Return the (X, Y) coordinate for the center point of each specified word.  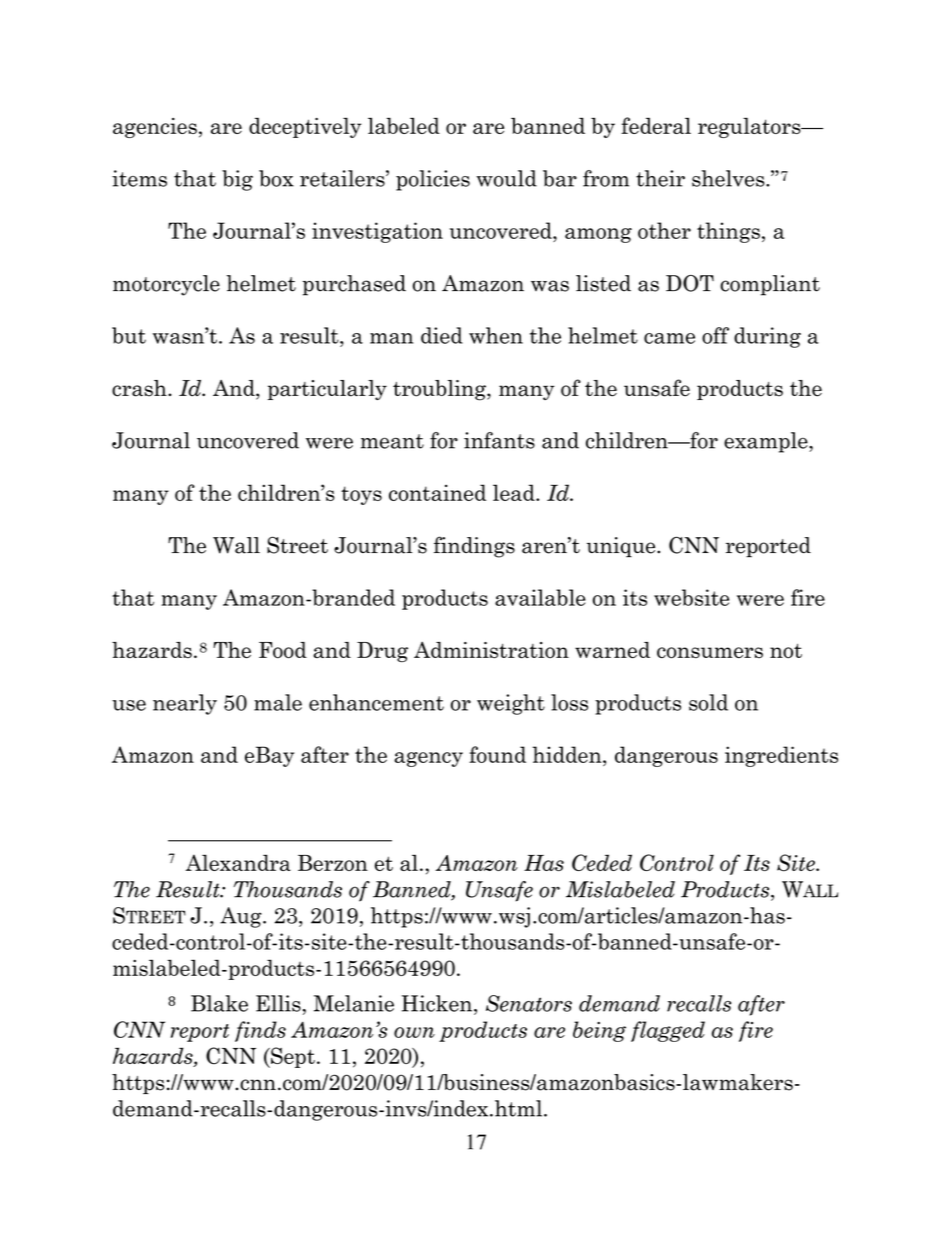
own (414, 1032)
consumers (710, 653)
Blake (219, 1003)
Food (283, 650)
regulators (750, 127)
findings (474, 547)
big (237, 180)
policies (433, 180)
